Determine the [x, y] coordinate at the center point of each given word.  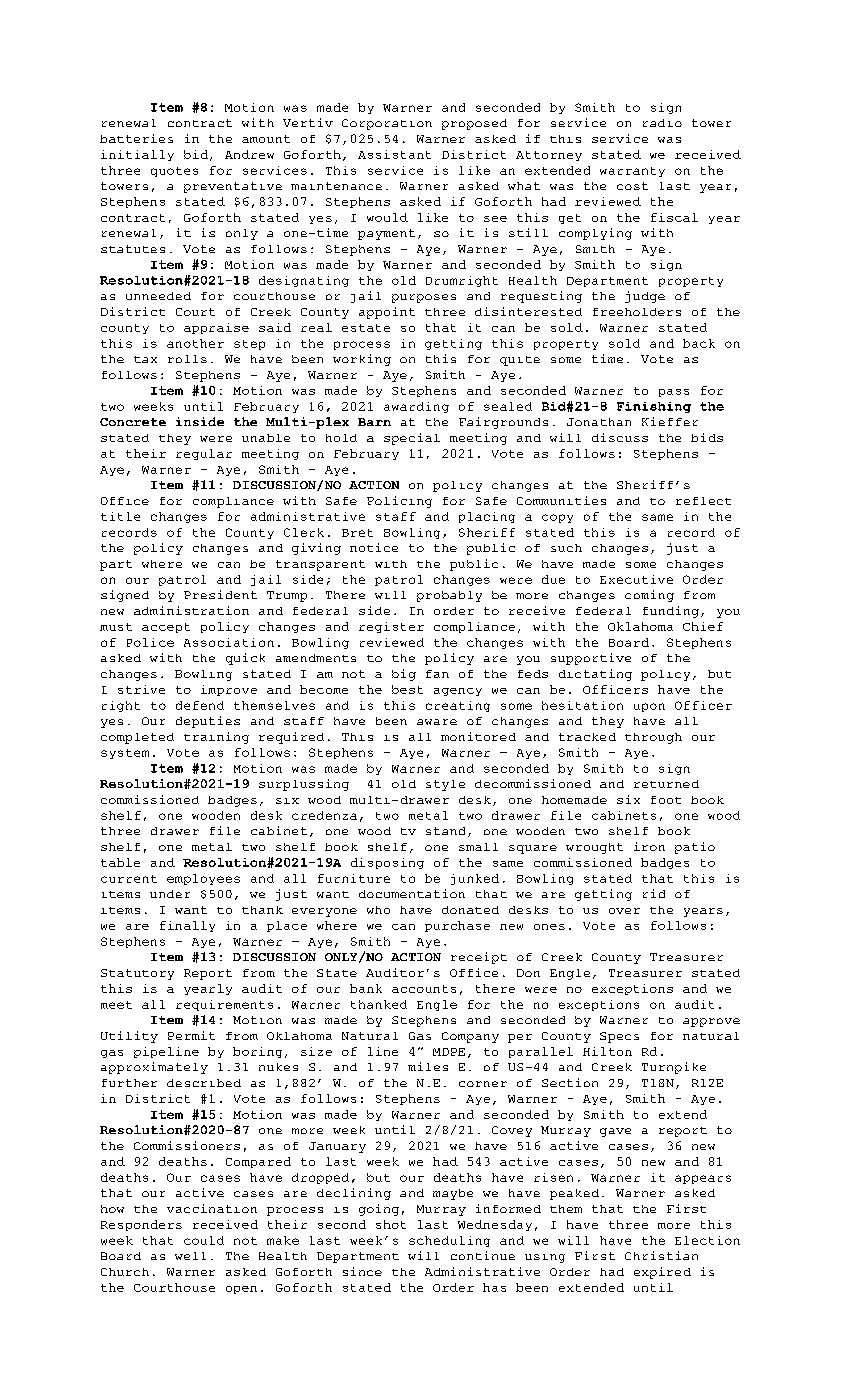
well [190, 1256]
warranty [632, 172]
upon [649, 707]
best [407, 689]
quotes [174, 172]
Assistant [394, 154]
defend [200, 705]
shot [391, 1224]
